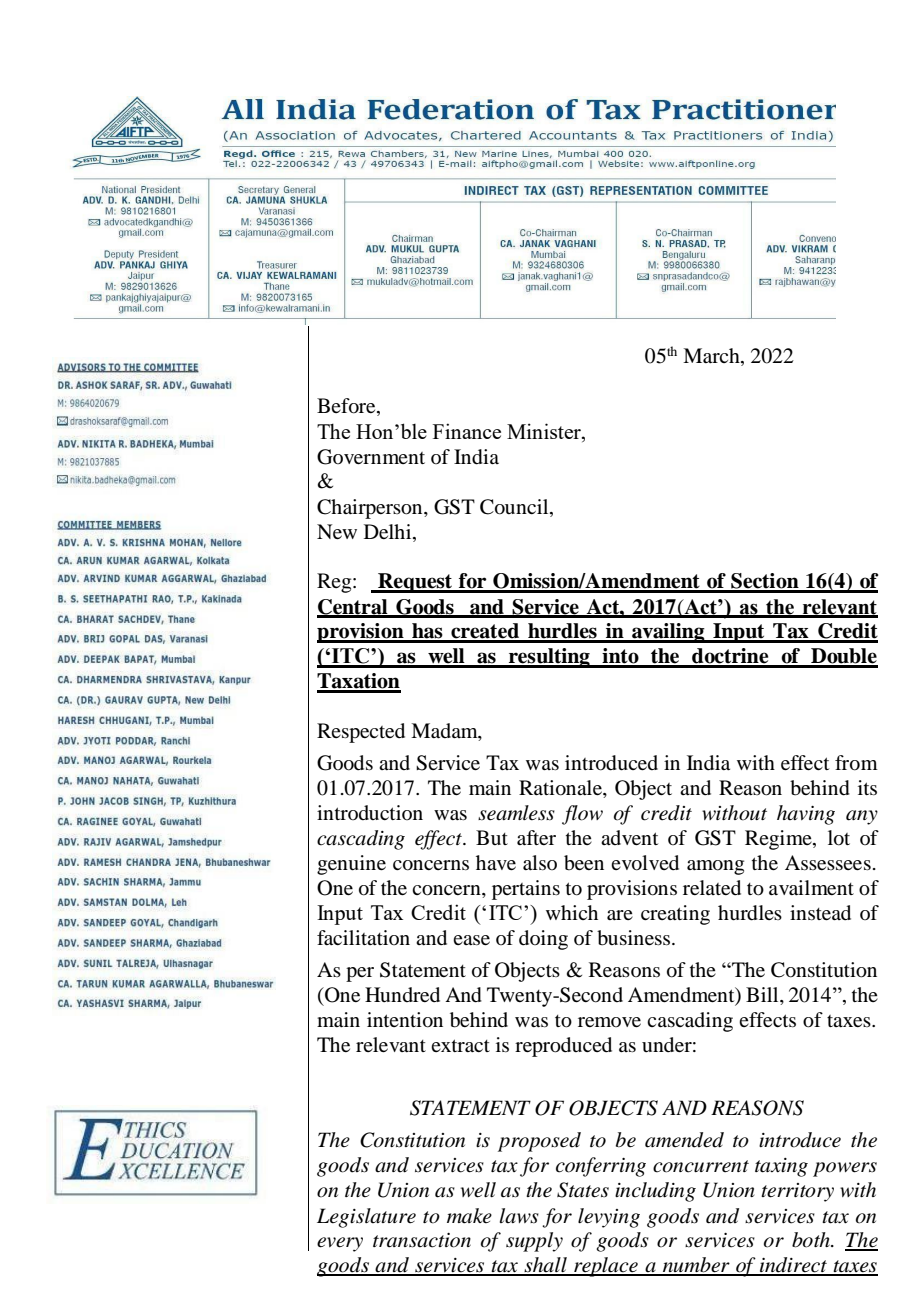  Describe the element at coordinates (515, 507) in the screenshot. I see `Council` at that location.
